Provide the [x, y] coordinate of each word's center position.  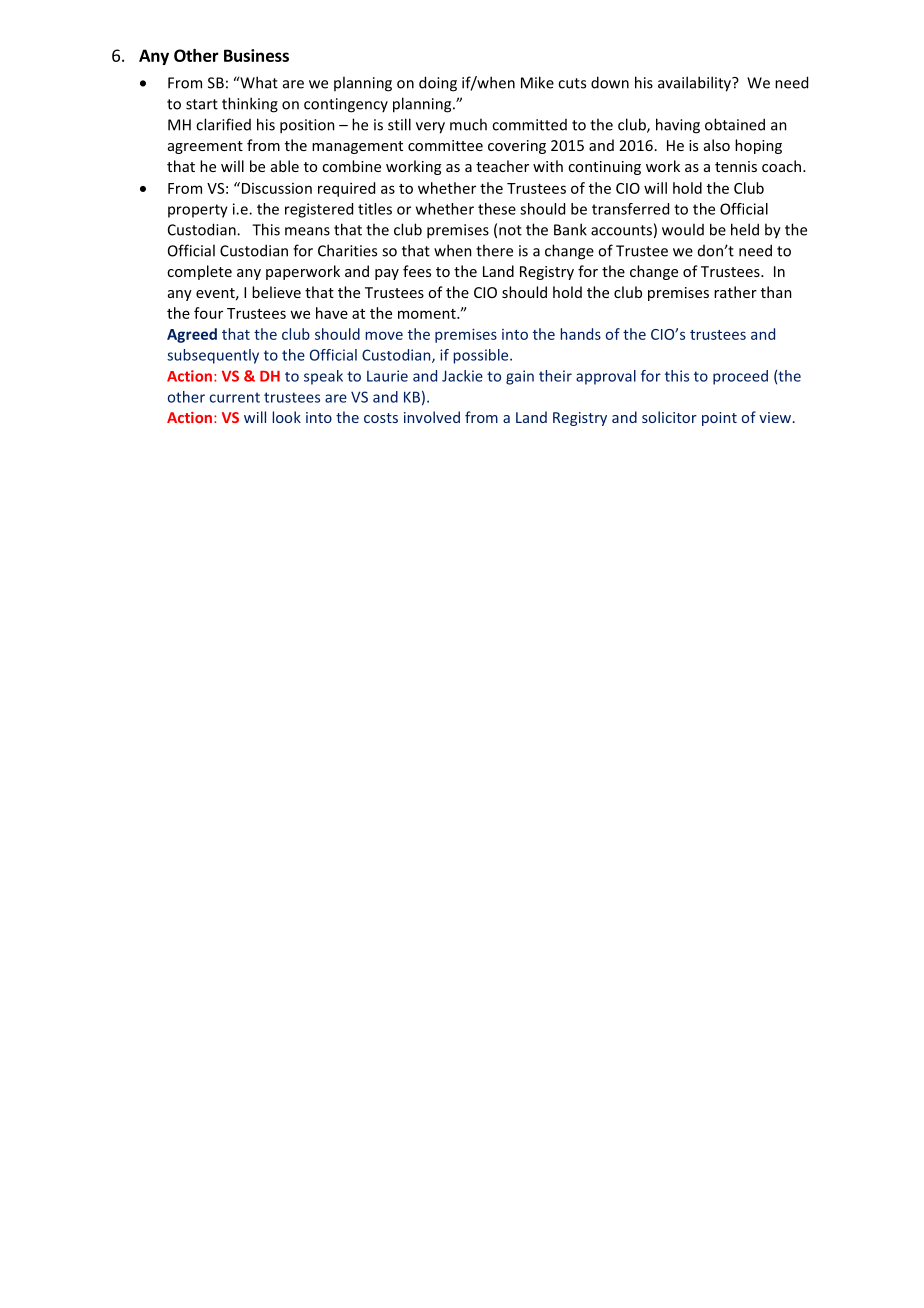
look [286, 417]
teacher [502, 166]
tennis [736, 166]
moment [428, 314]
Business [256, 55]
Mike [537, 82]
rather [735, 292]
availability [695, 84]
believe [276, 292]
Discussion [275, 188]
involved [432, 417]
